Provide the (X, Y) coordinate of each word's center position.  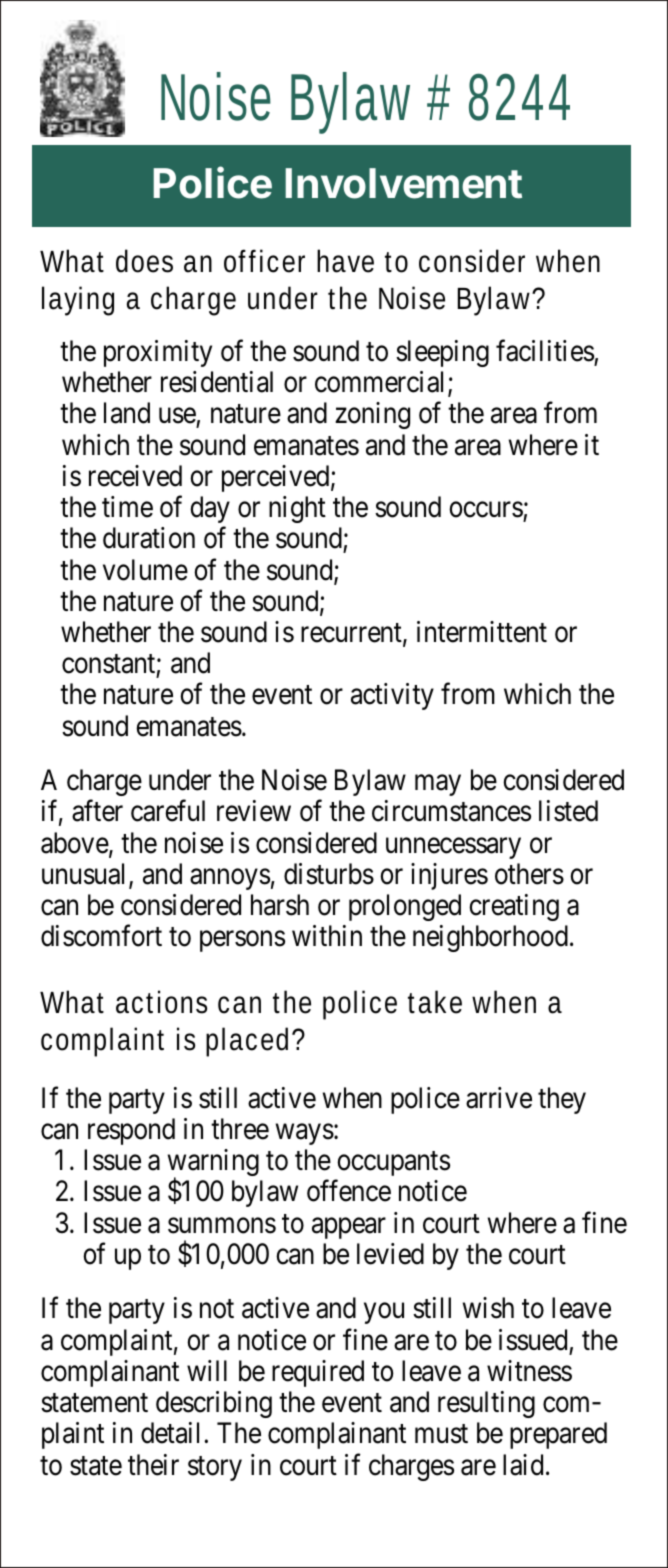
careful (168, 811)
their (153, 1465)
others (529, 874)
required (318, 1373)
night (297, 509)
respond (131, 1131)
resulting (486, 1404)
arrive (499, 1098)
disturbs (329, 874)
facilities (545, 351)
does (144, 261)
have (345, 261)
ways (305, 1134)
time (127, 507)
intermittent (482, 632)
